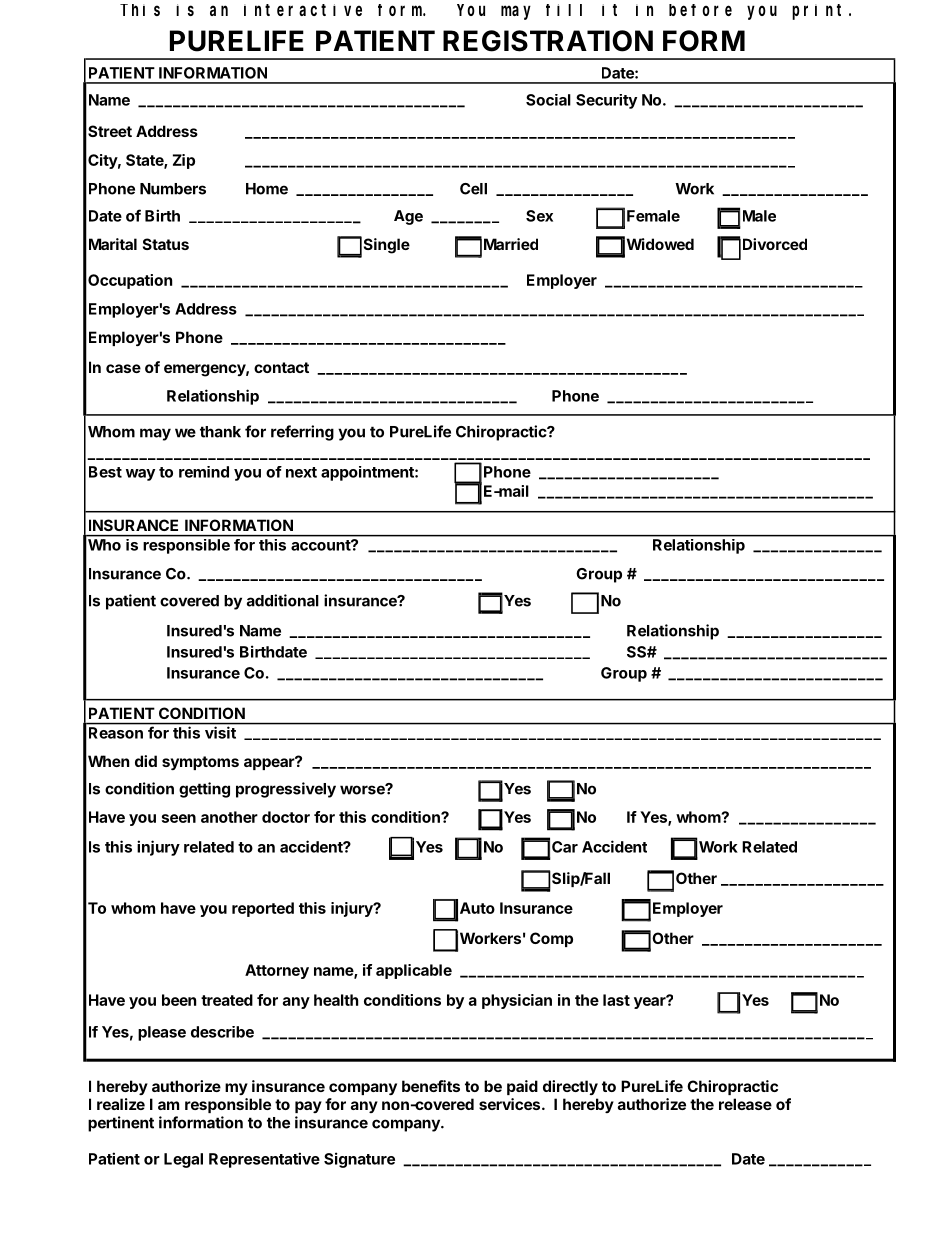  Describe the element at coordinates (301, 472) in the screenshot. I see `next` at that location.
